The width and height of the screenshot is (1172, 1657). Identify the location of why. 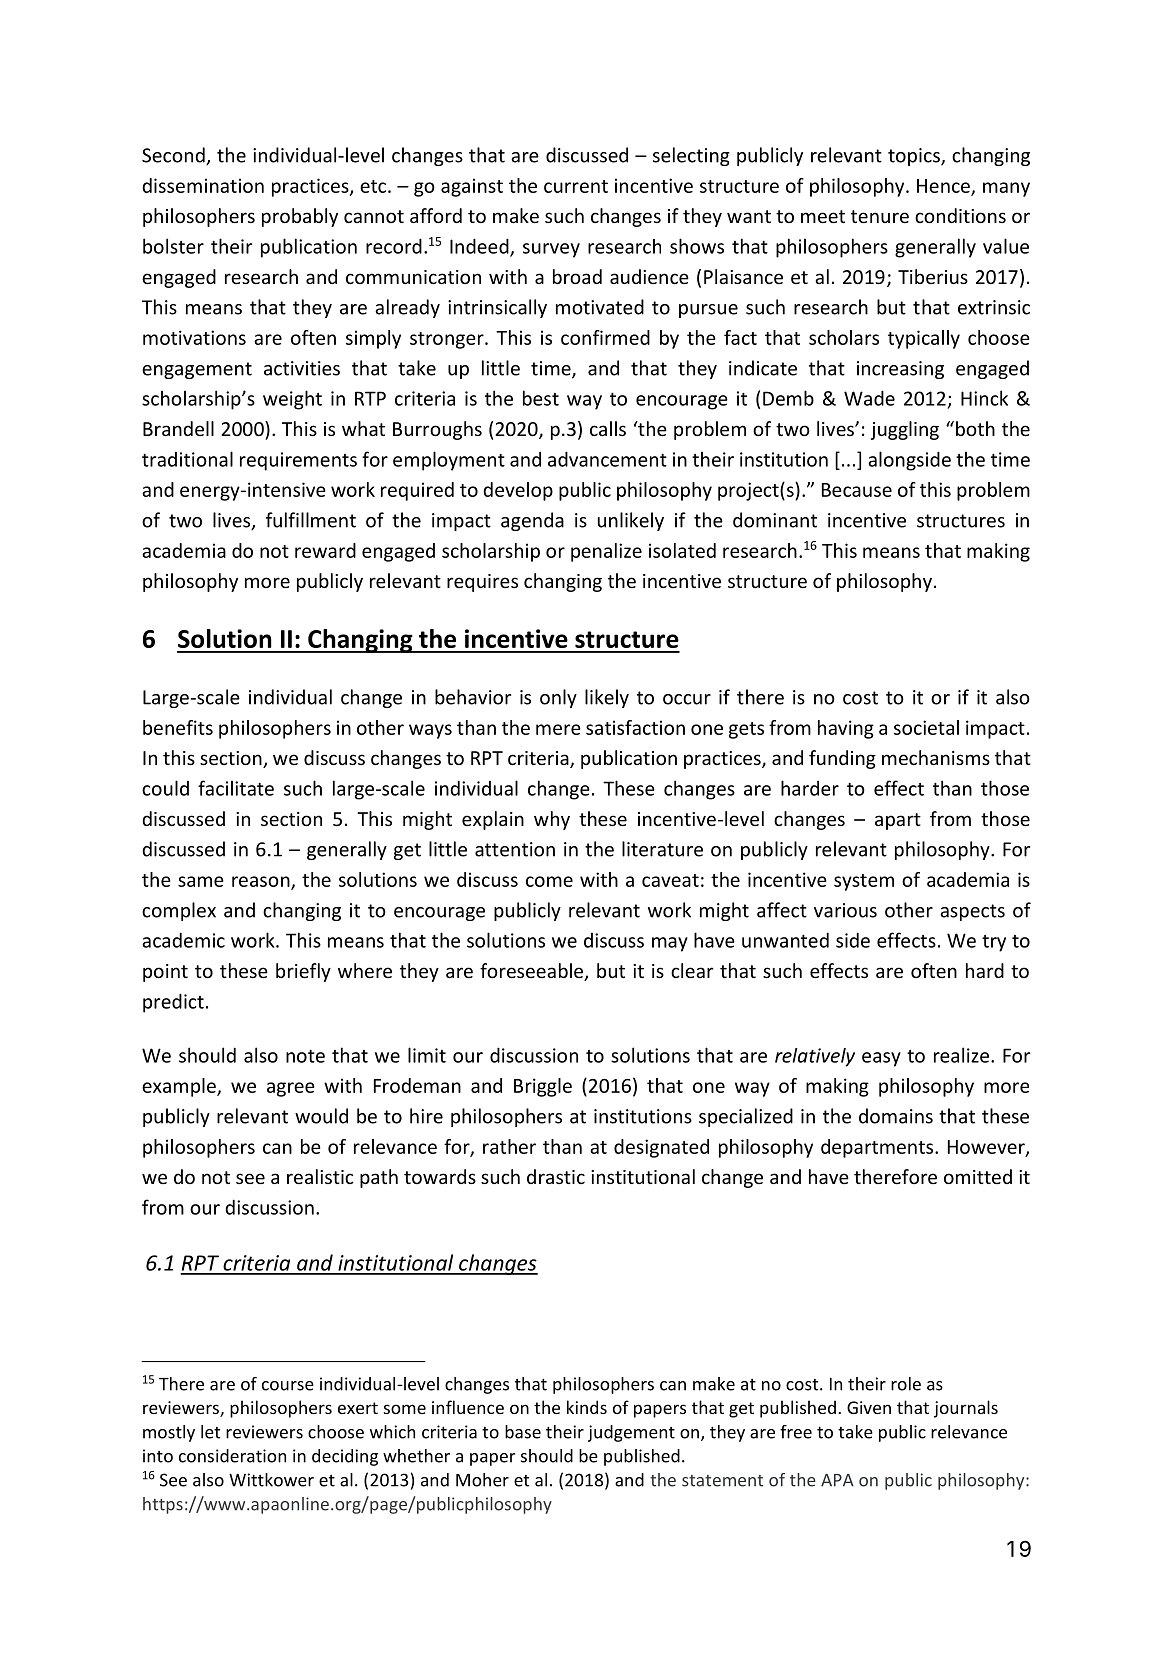
(552, 820).
